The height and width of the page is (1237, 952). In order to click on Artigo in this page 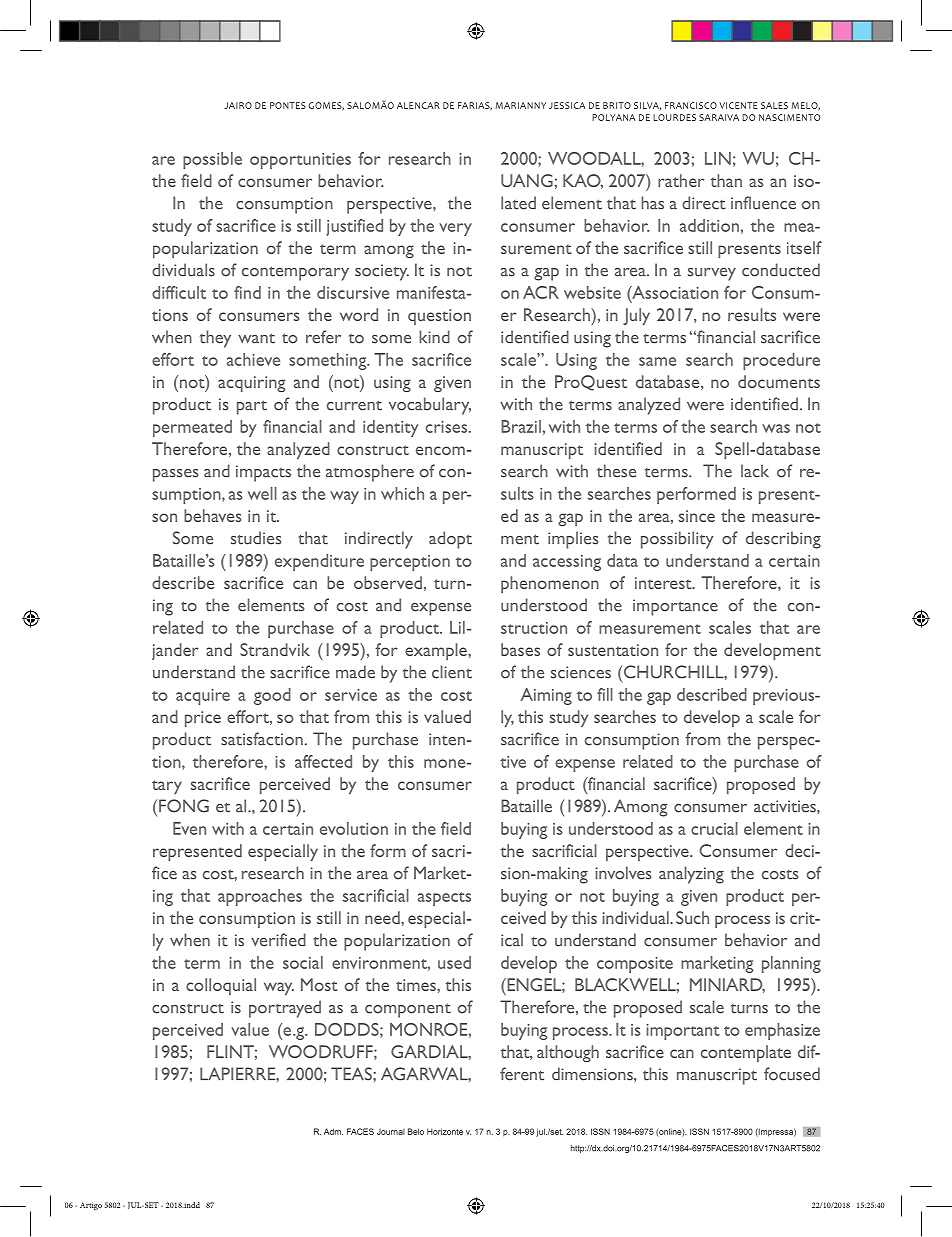, I will do `click(91, 1206)`.
